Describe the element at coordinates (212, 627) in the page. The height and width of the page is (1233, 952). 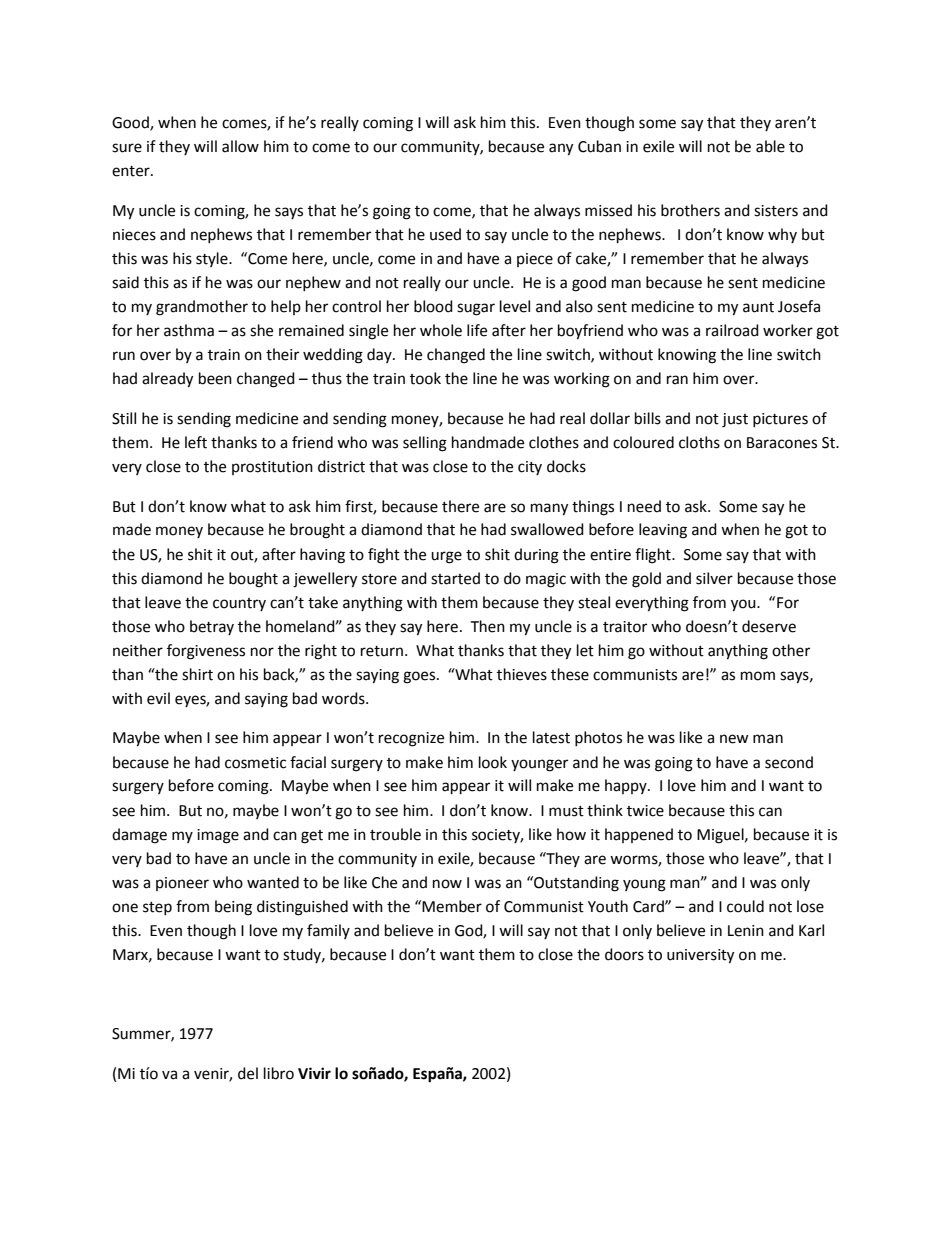
I see `betray` at that location.
